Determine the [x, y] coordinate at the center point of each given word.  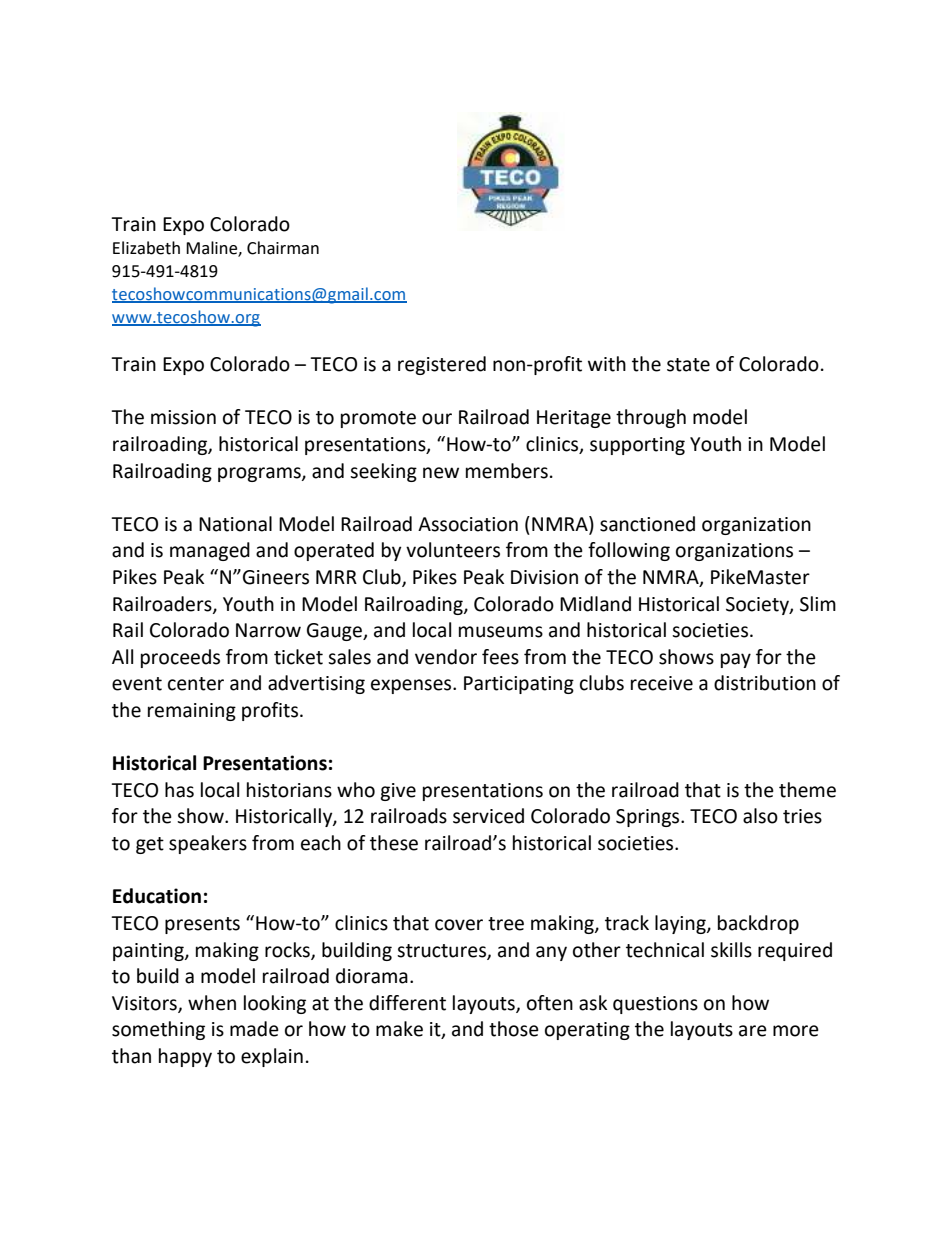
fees [500, 657]
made [254, 1029]
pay [736, 660]
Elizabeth [146, 248]
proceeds [180, 658]
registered [442, 365]
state [688, 365]
